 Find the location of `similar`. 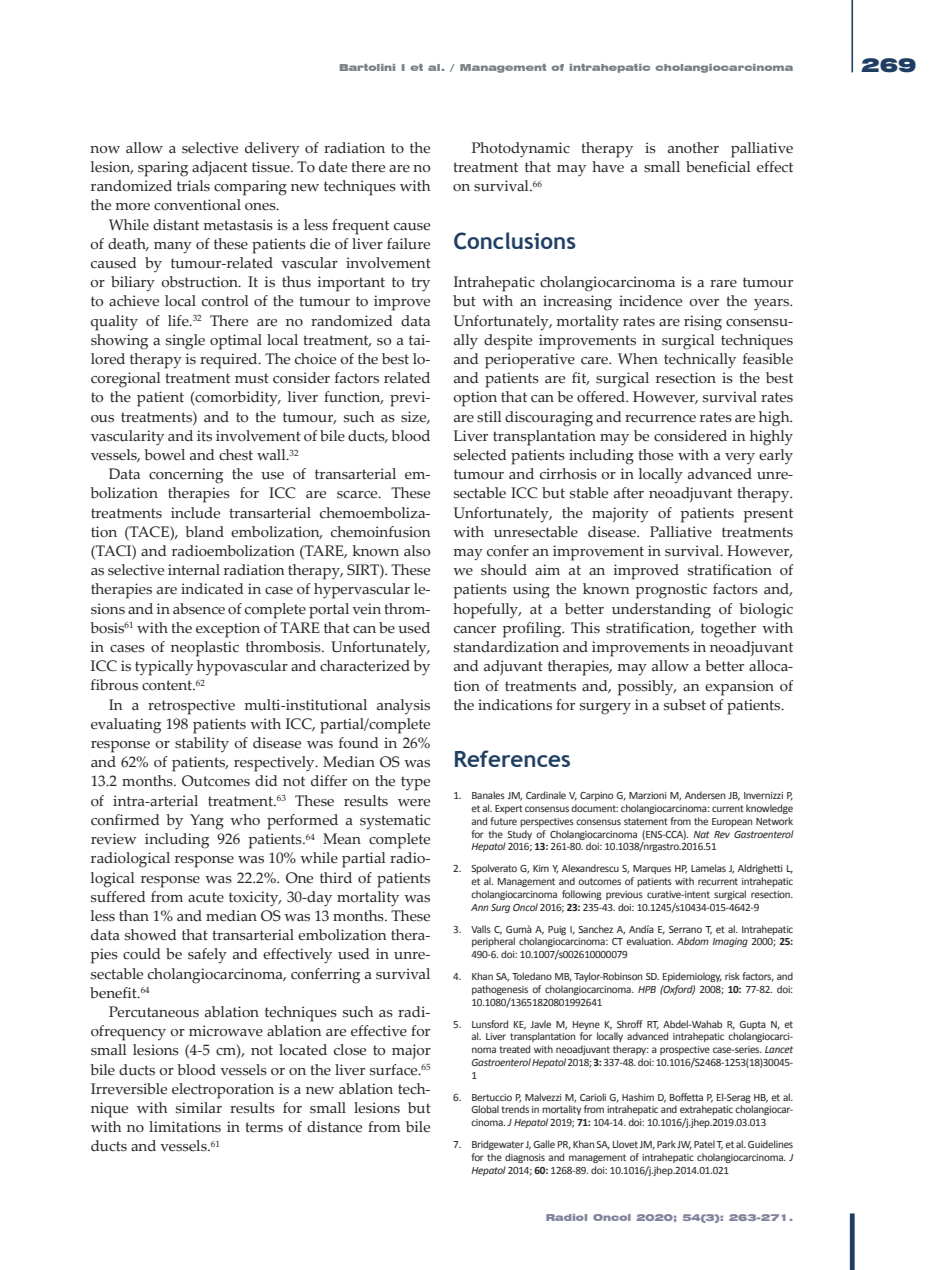

similar is located at coordinates (199, 1108).
